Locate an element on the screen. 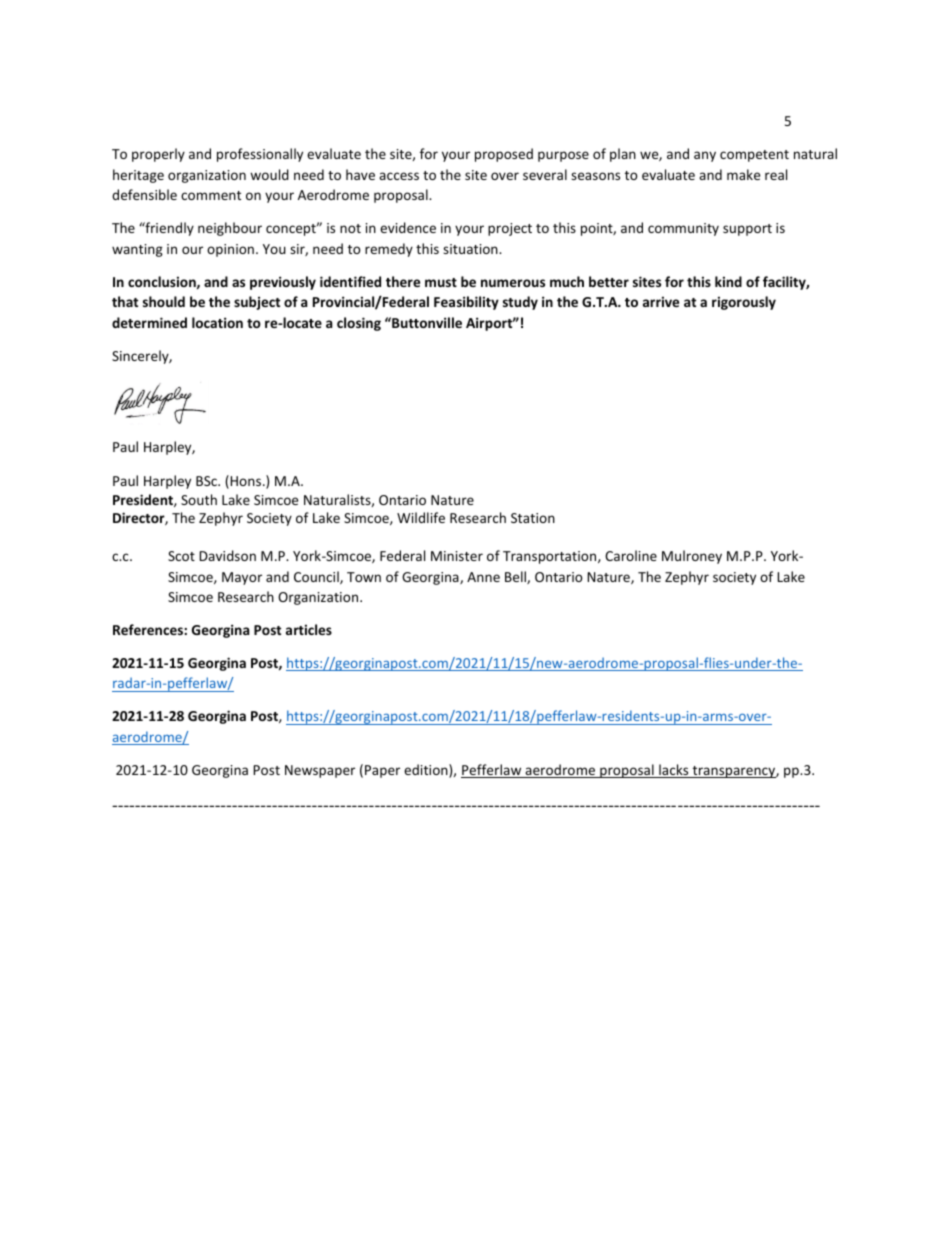  Anne is located at coordinates (483, 577).
